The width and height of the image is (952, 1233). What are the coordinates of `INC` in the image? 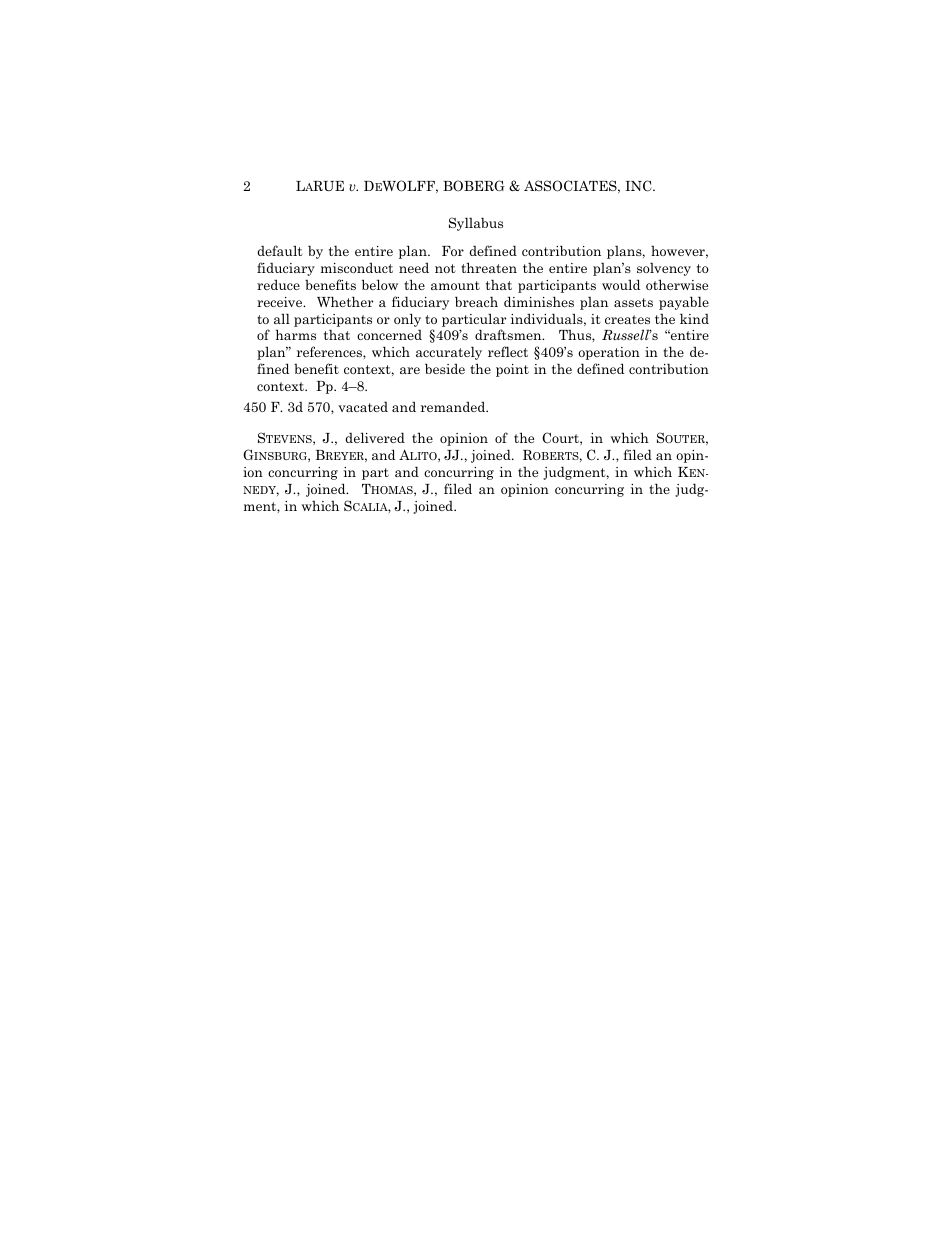 It's located at (639, 186).
